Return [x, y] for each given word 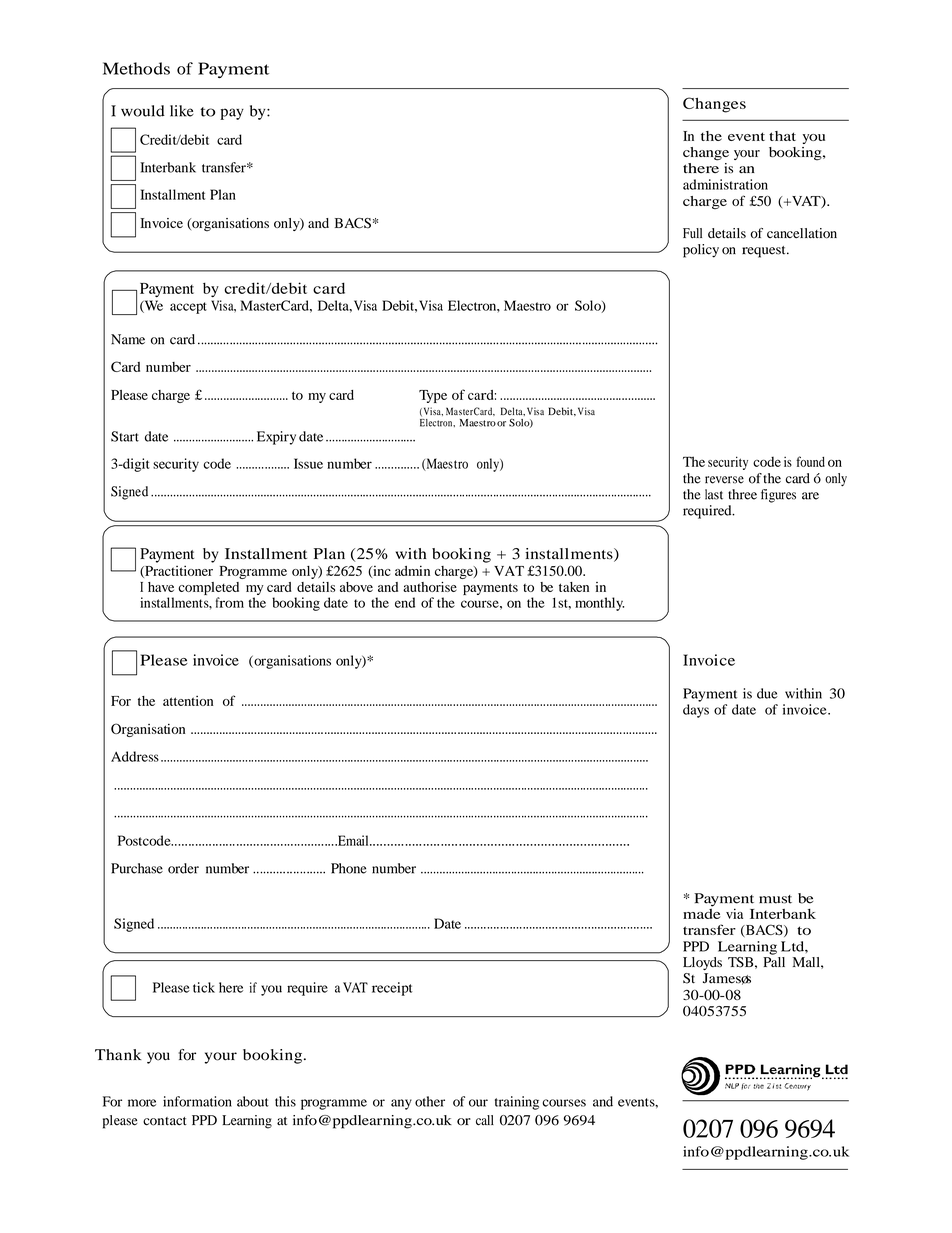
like [182, 111]
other [430, 1101]
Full [692, 233]
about [253, 1101]
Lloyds [702, 963]
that [782, 136]
